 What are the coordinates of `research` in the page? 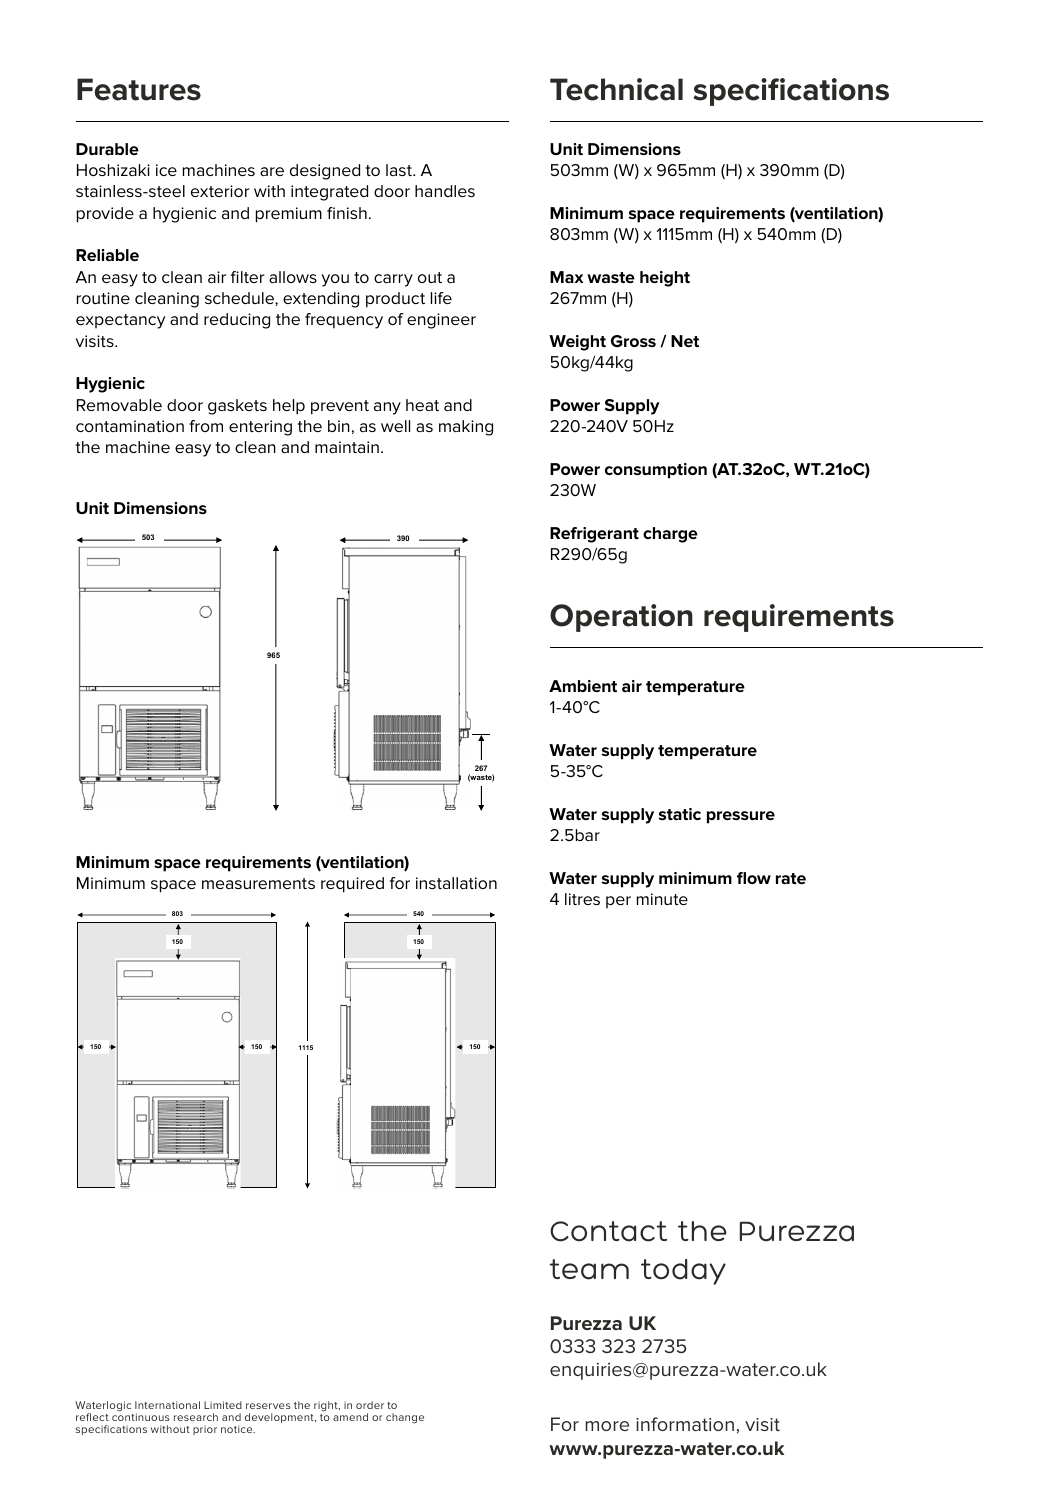 It's located at (196, 1417).
